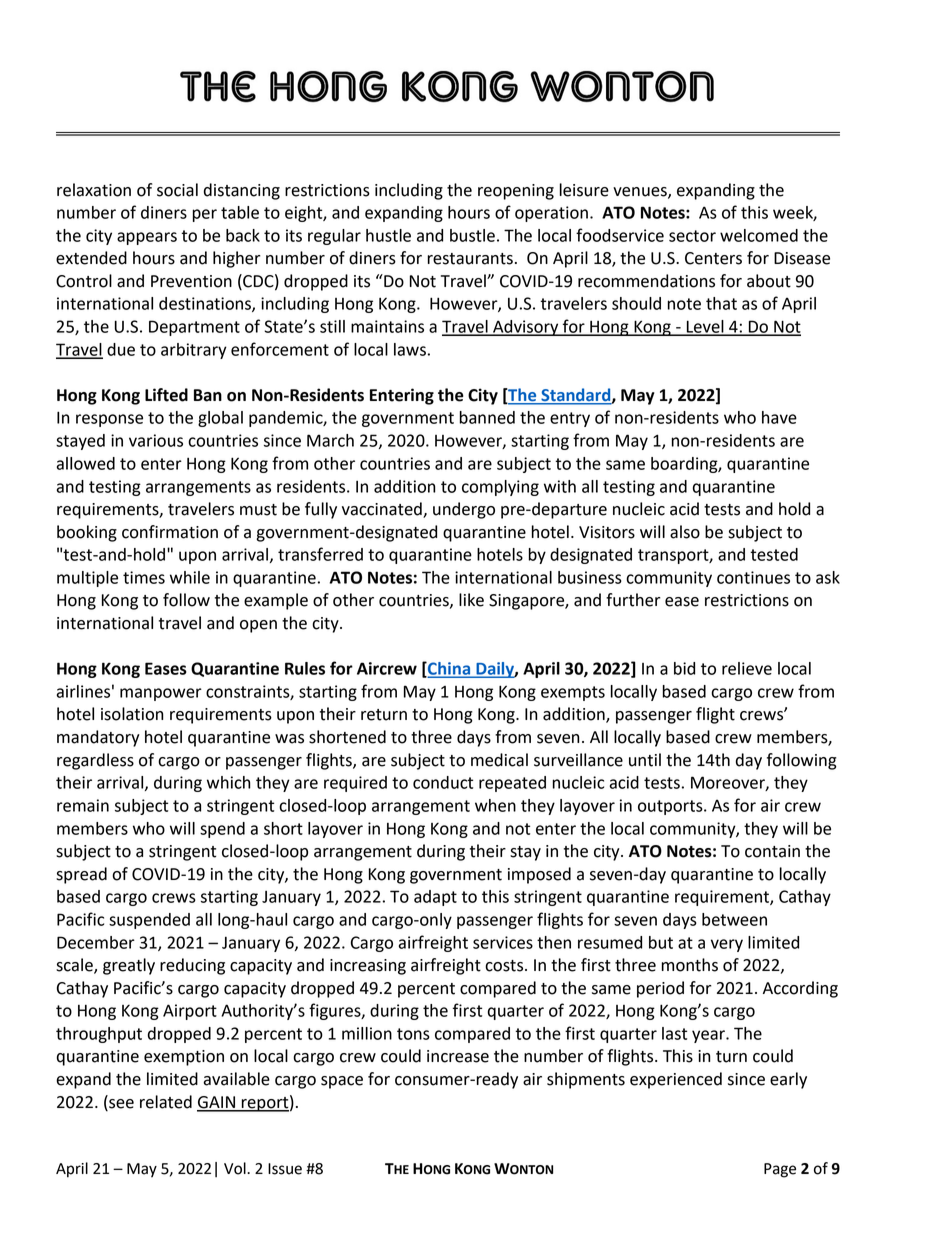 The image size is (952, 1233). What do you see at coordinates (472, 235) in the screenshot?
I see `bustle` at bounding box center [472, 235].
